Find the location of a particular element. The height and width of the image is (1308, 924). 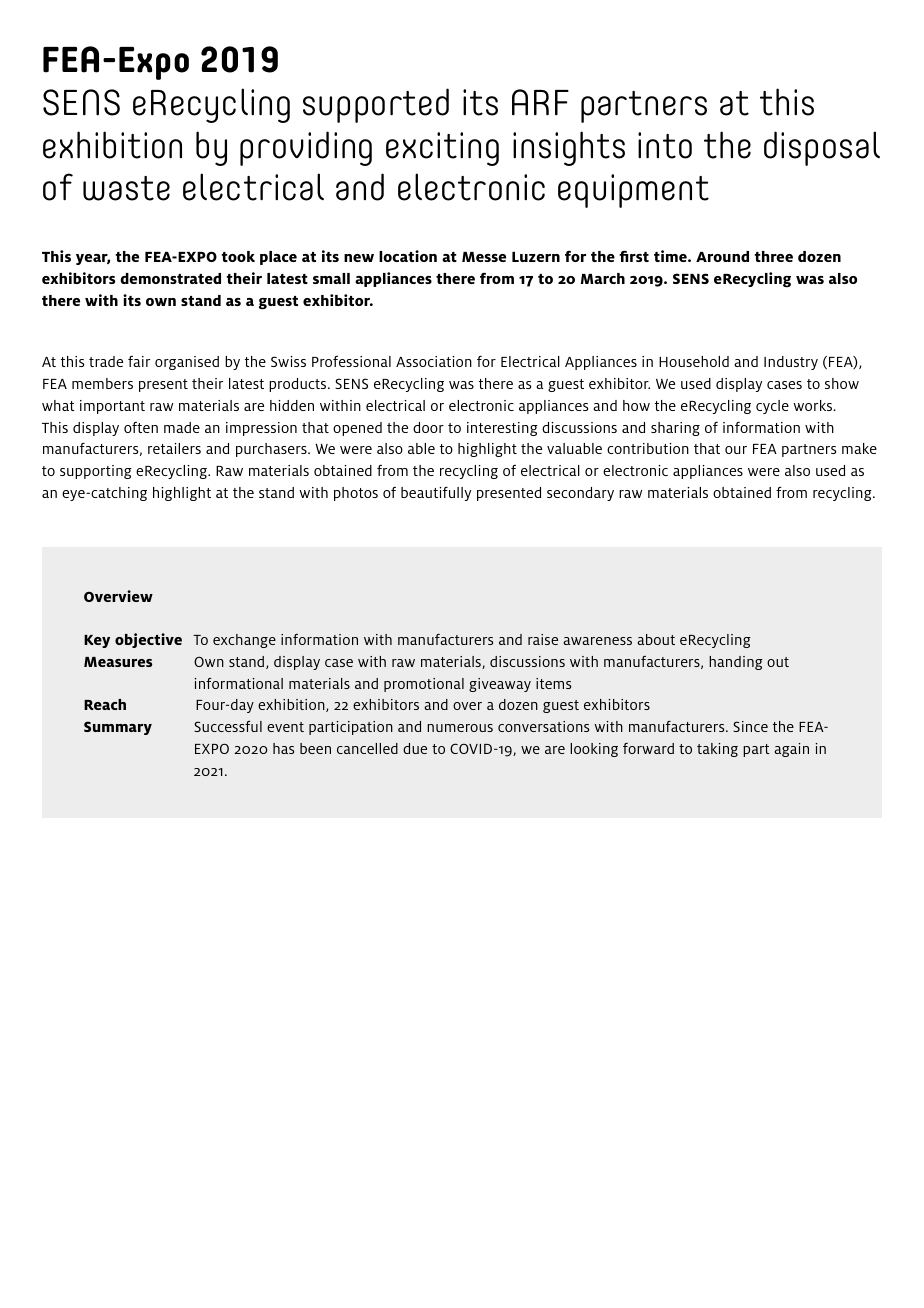

exciting is located at coordinates (442, 149).
